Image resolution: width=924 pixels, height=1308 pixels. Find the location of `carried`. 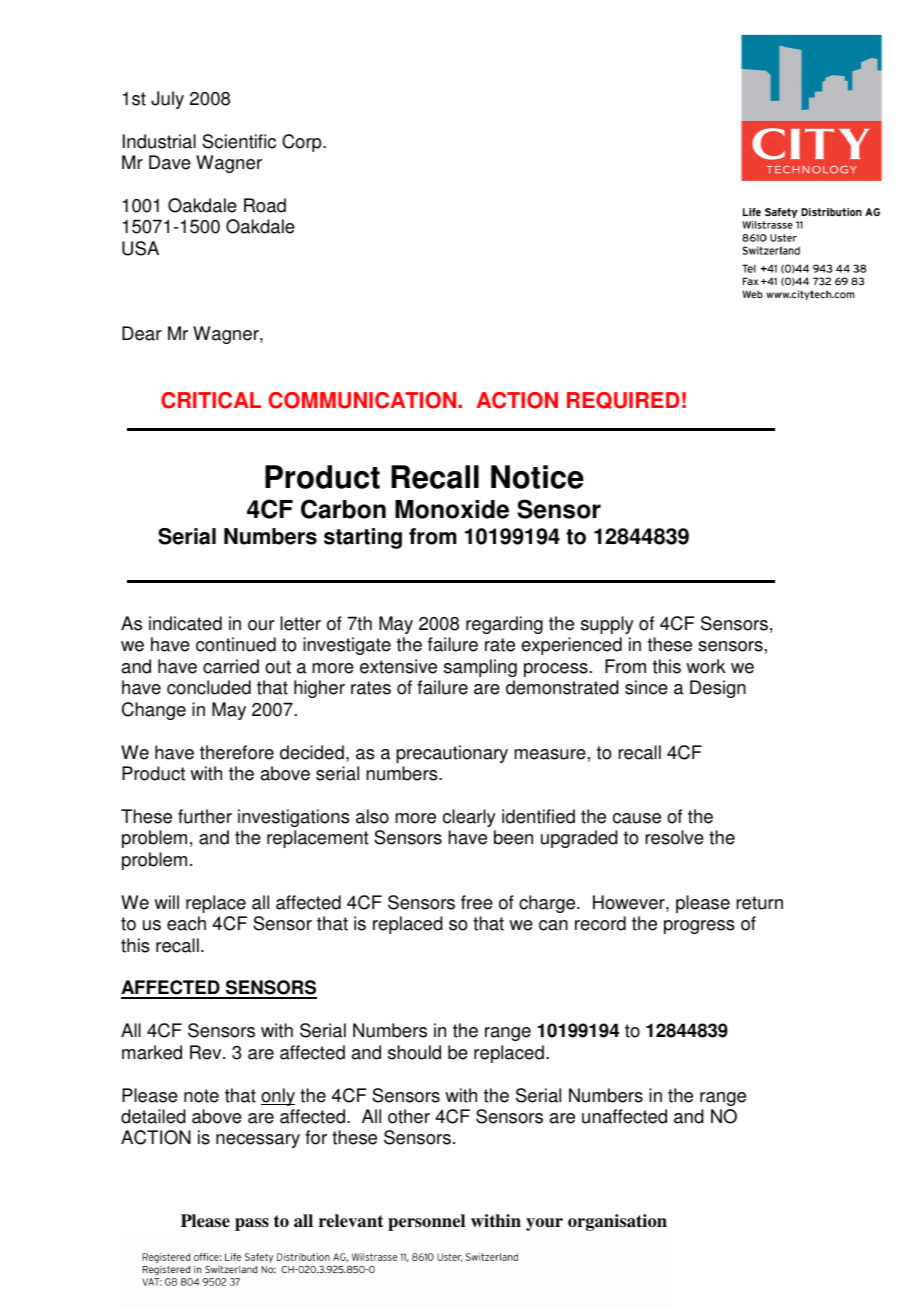

carried is located at coordinates (231, 666).
